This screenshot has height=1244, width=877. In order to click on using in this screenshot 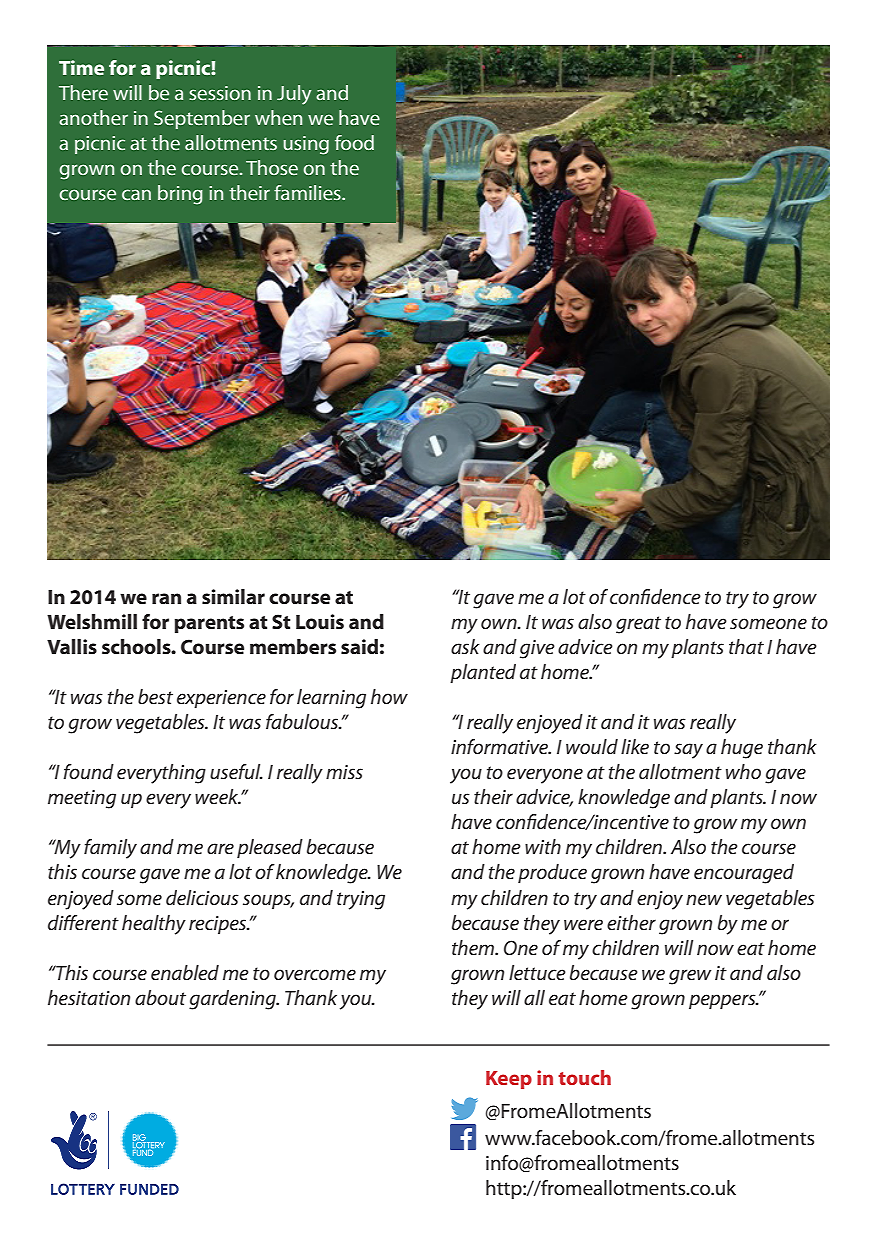, I will do `click(306, 145)`.
